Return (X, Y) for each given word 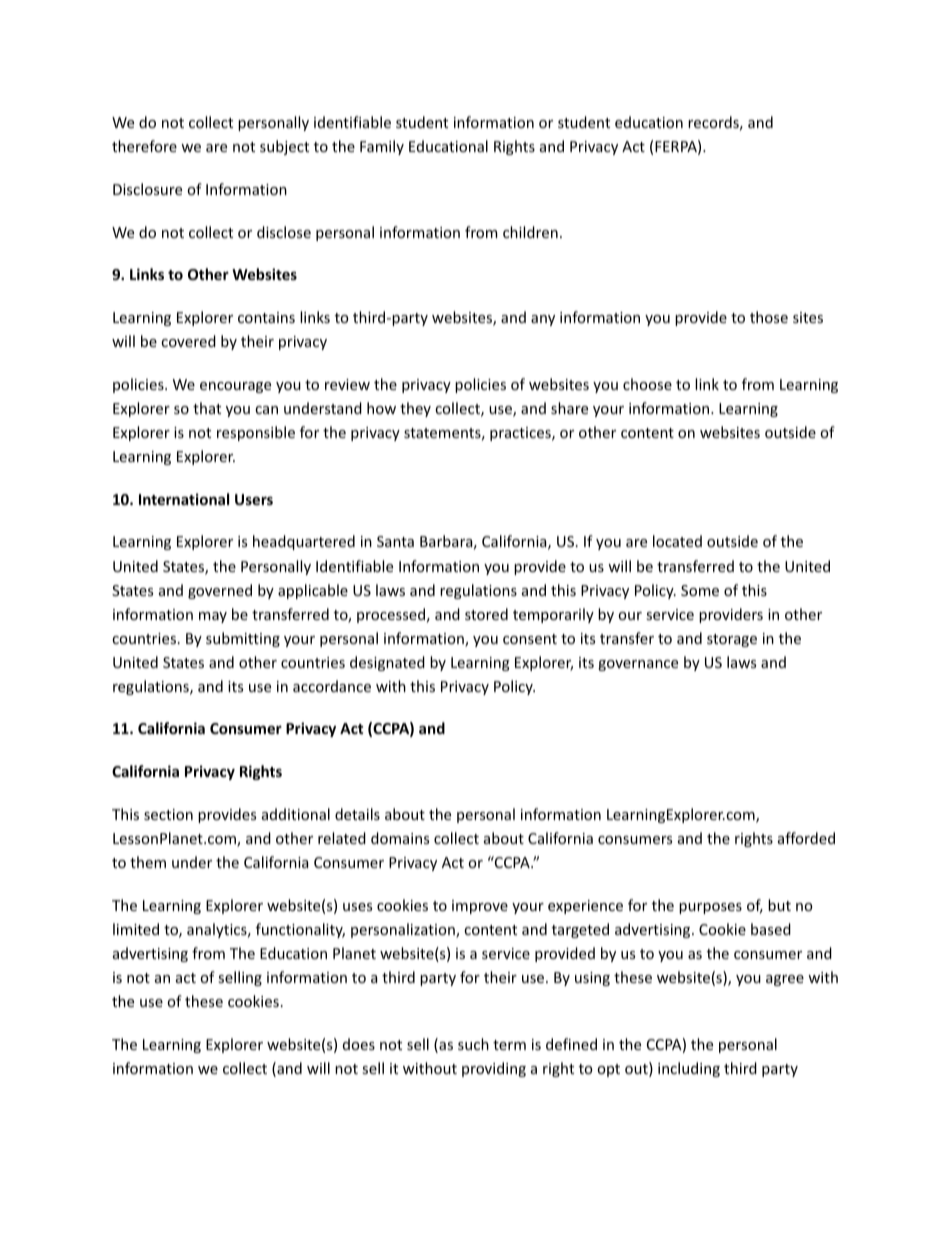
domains (400, 838)
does (359, 1044)
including (689, 1069)
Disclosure (147, 189)
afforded (806, 838)
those (769, 317)
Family (382, 147)
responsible (256, 433)
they (415, 409)
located (677, 541)
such (473, 1044)
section (168, 814)
